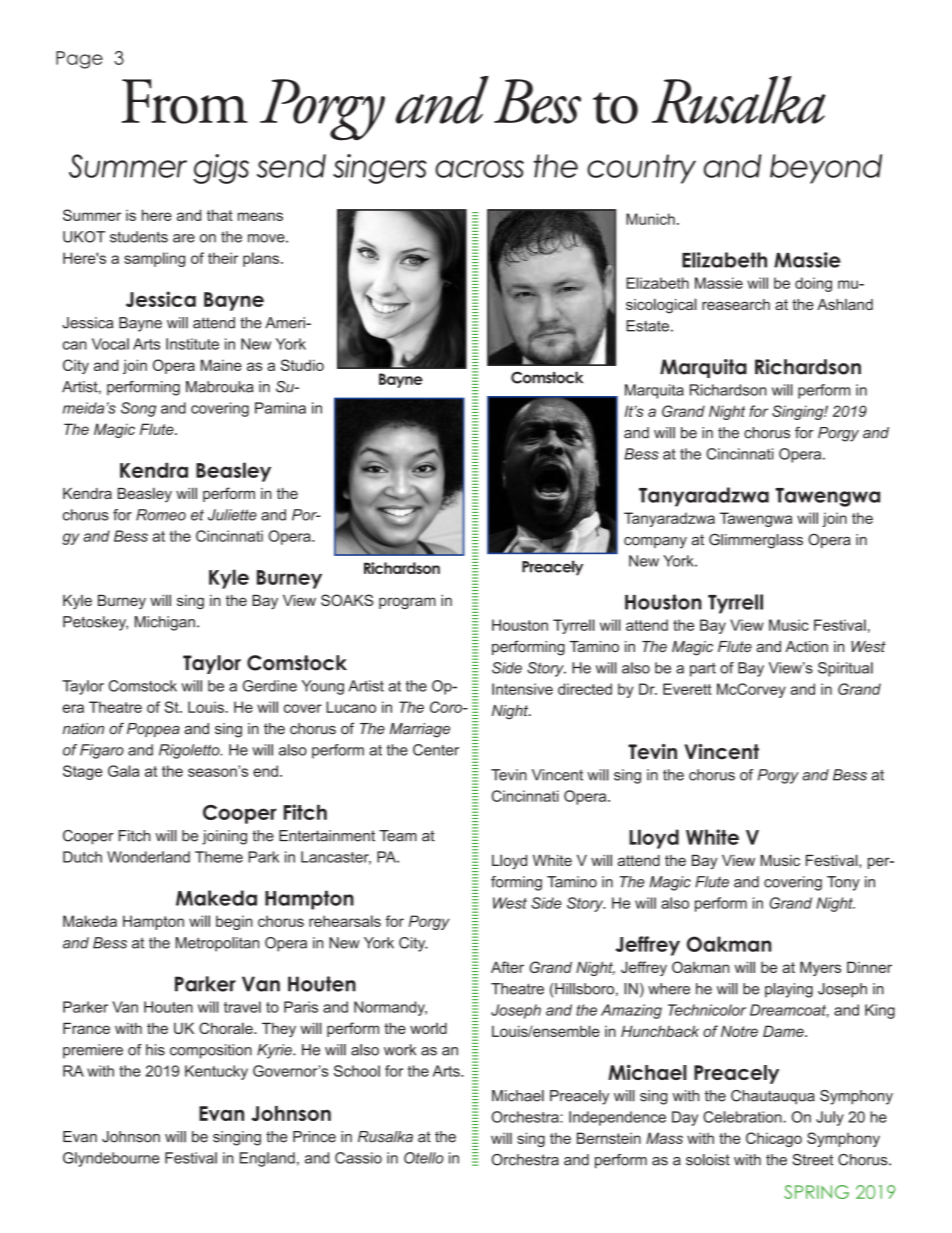 The height and width of the screenshot is (1233, 952). Describe the element at coordinates (185, 101) in the screenshot. I see `From` at that location.
